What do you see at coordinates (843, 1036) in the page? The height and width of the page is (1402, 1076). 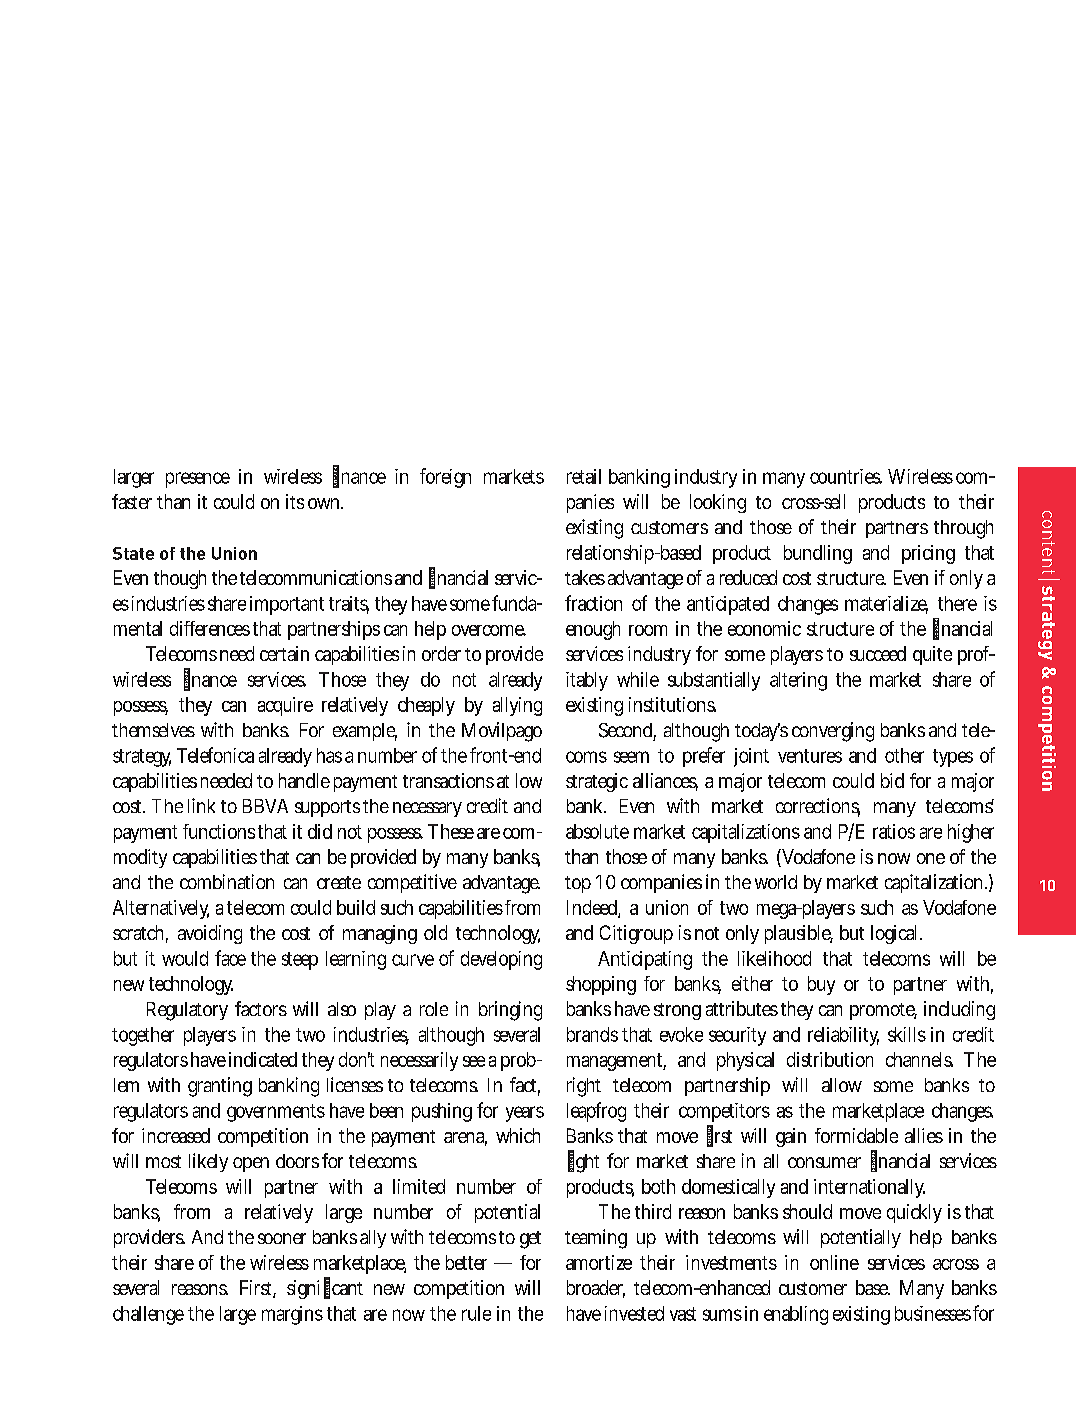 I see `reliability` at bounding box center [843, 1036].
